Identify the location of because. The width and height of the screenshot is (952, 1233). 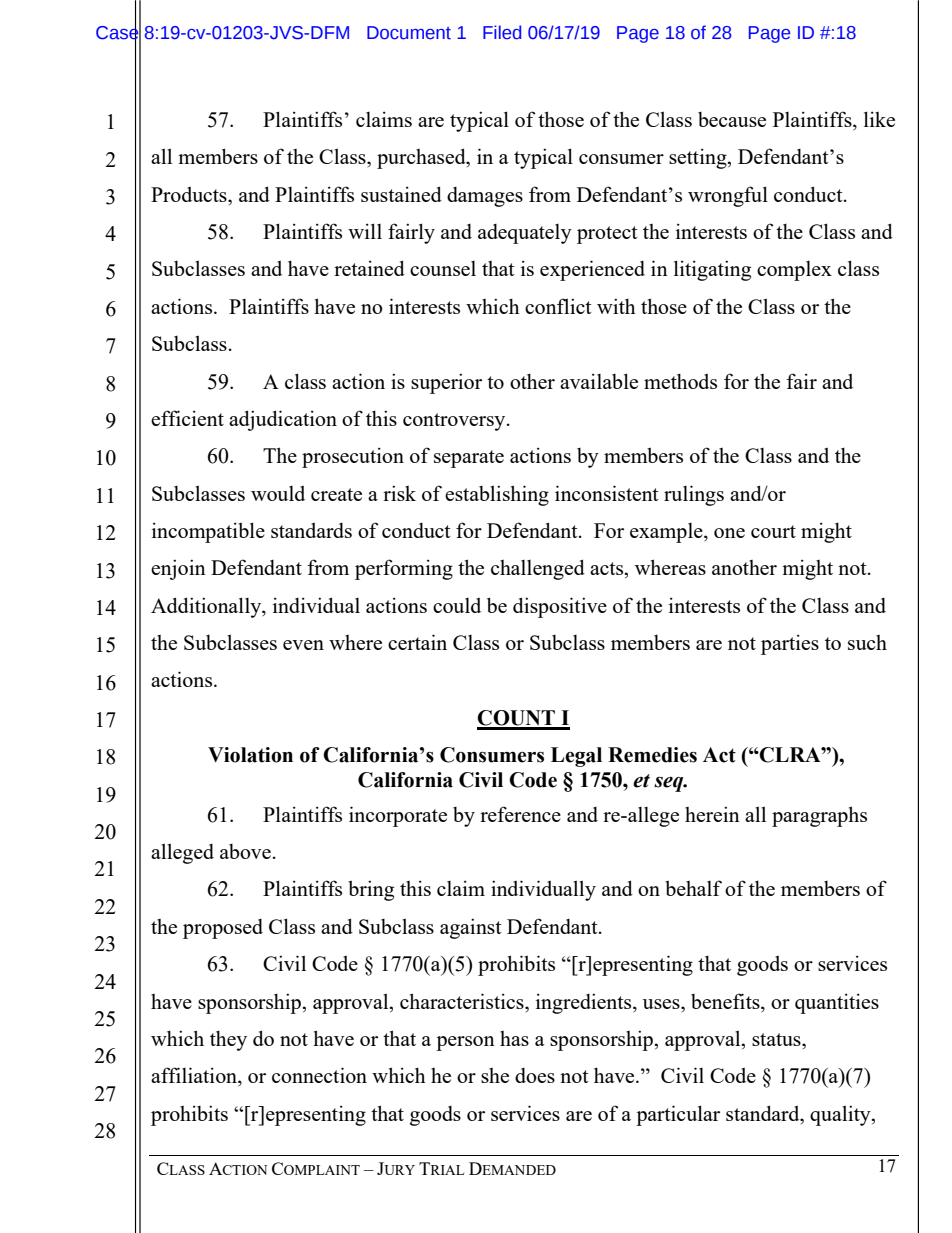
(732, 119).
